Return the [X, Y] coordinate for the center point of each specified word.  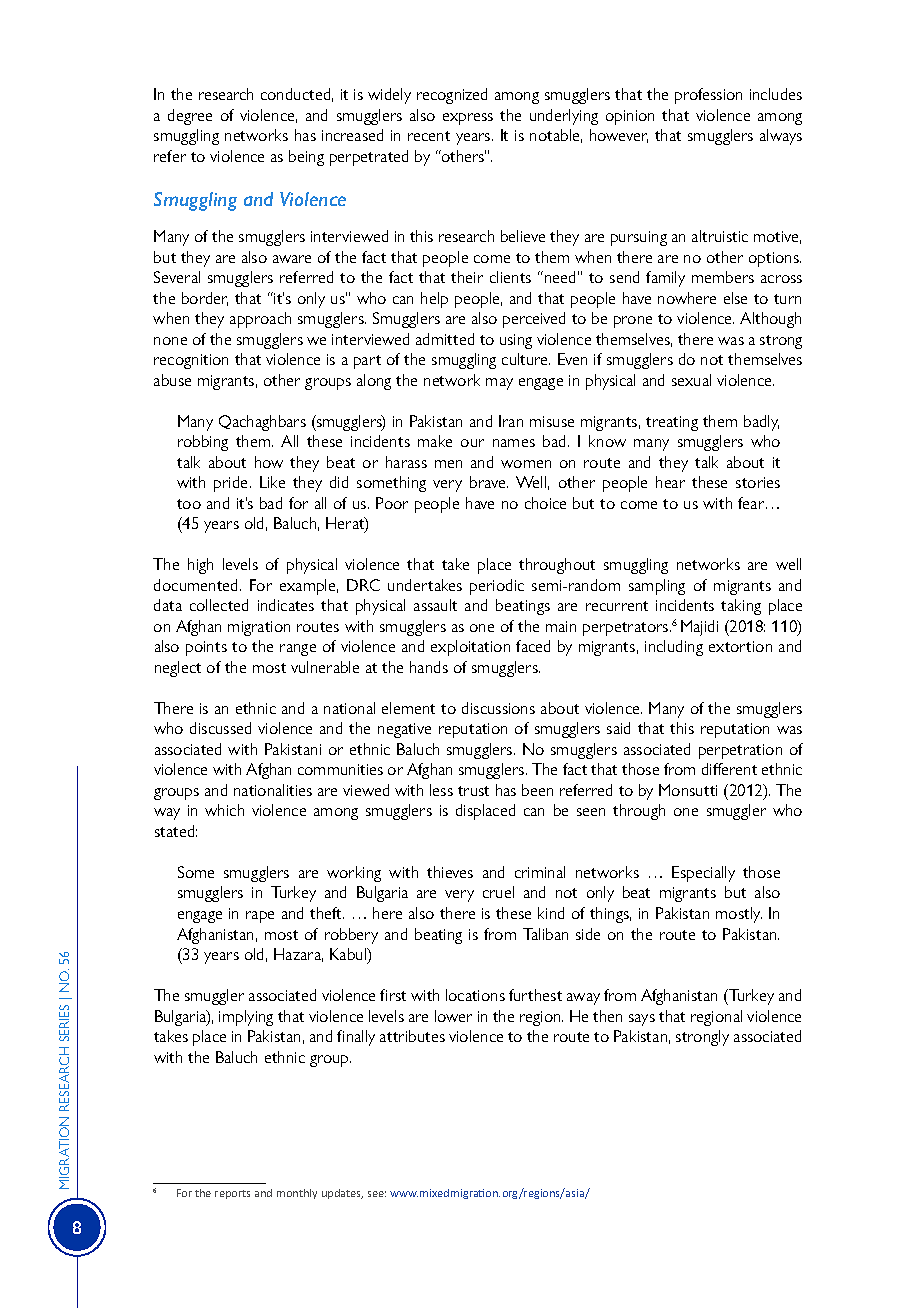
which [224, 810]
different [729, 769]
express [468, 119]
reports [232, 1194]
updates [342, 1194]
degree [190, 117]
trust [473, 791]
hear [670, 482]
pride [232, 484]
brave [489, 482]
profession [708, 96]
